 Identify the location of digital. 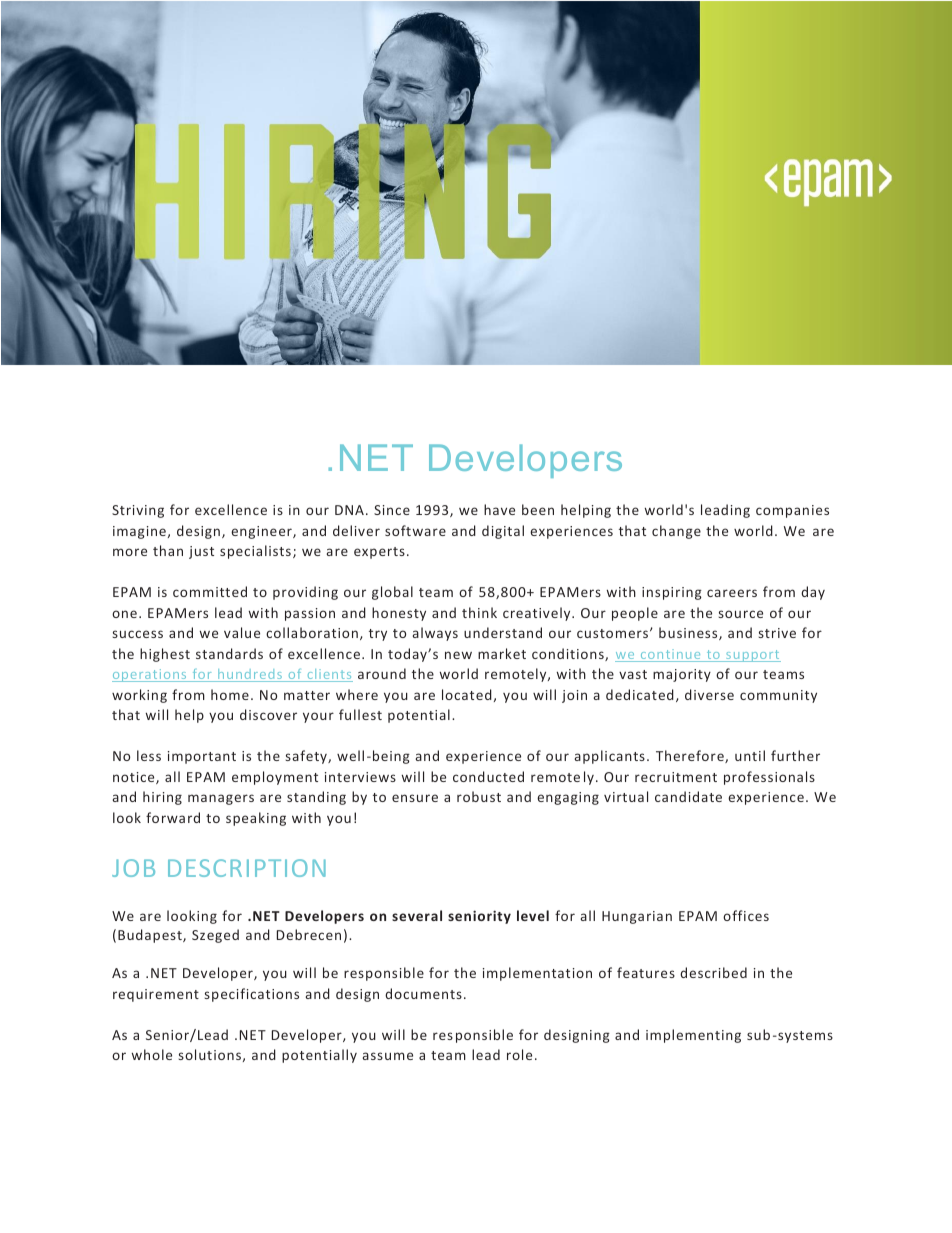
(503, 532).
